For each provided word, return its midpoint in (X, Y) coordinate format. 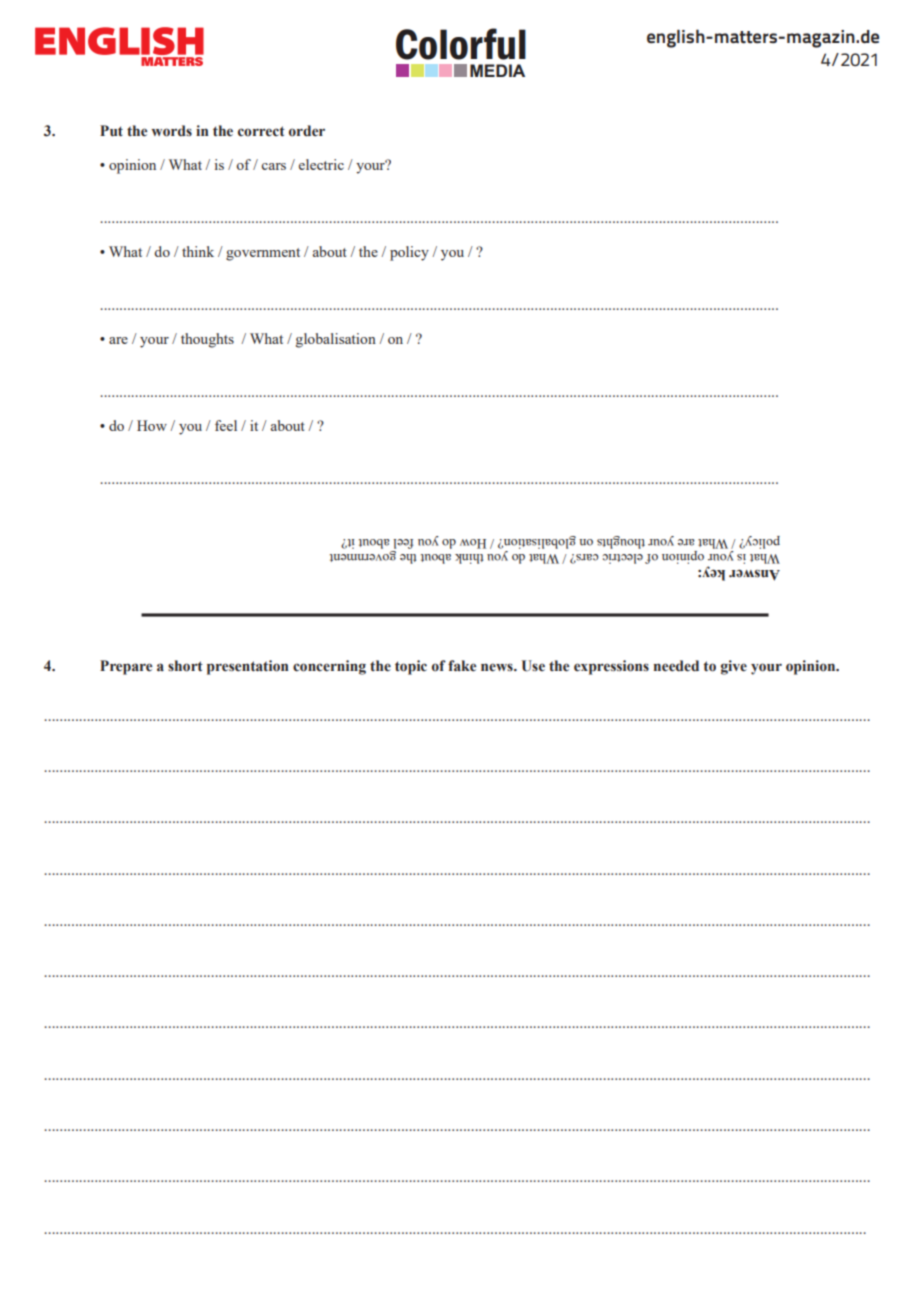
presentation (248, 667)
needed (676, 666)
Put (111, 131)
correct (261, 131)
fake (462, 666)
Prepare (126, 667)
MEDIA (497, 70)
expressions (611, 667)
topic (411, 667)
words (171, 131)
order (307, 131)
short (185, 666)
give (734, 667)
